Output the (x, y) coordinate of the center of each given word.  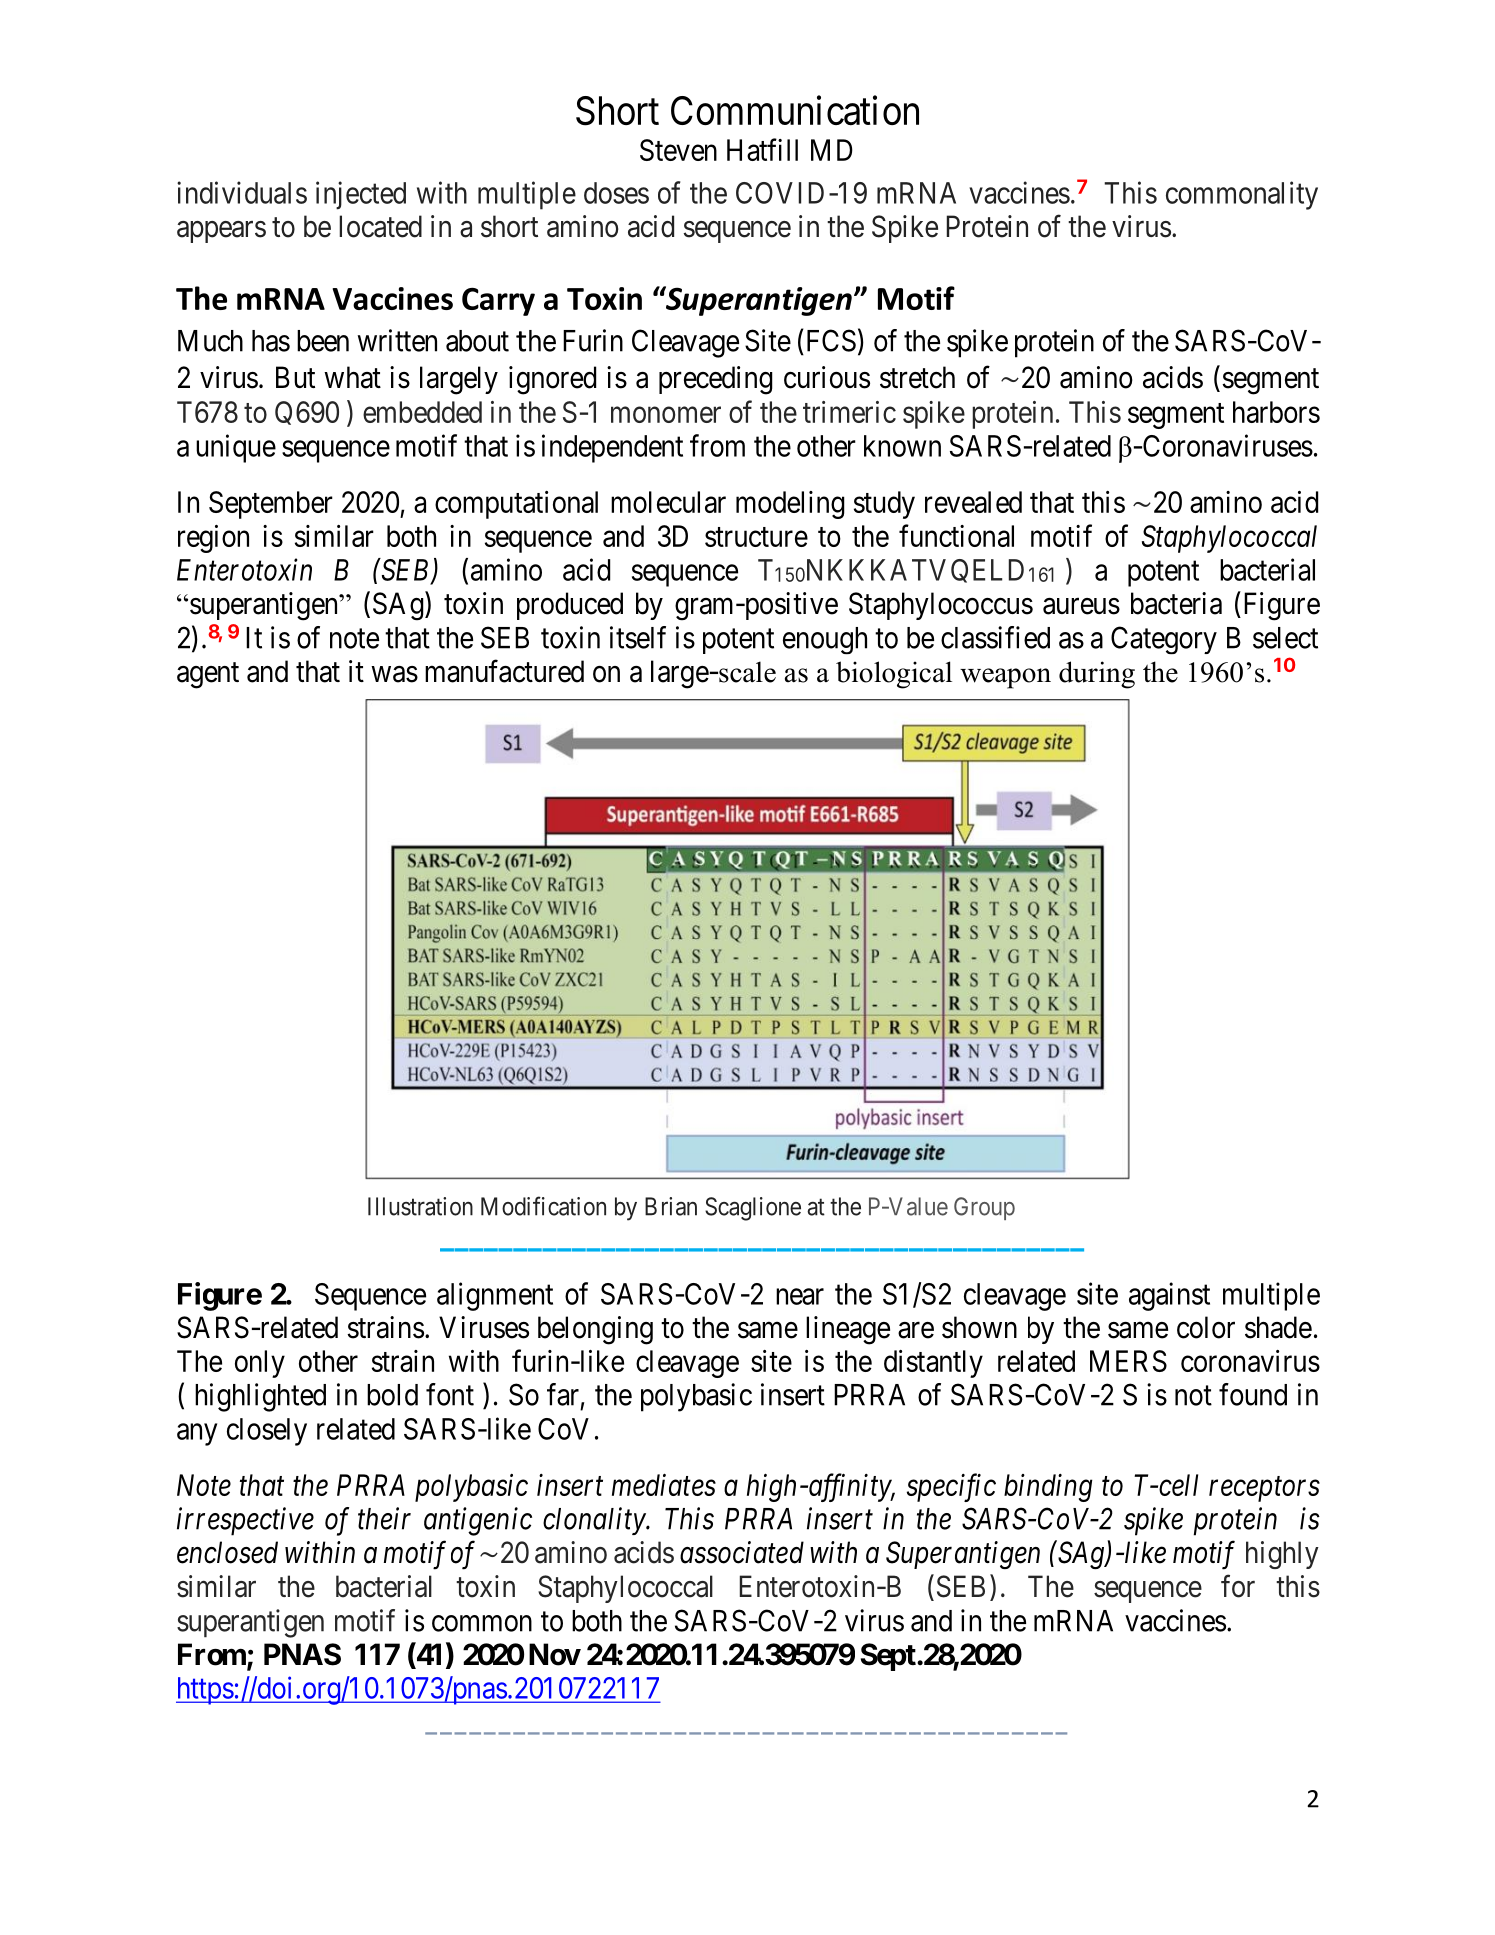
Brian (671, 1206)
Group (984, 1208)
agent (208, 675)
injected (361, 195)
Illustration (420, 1206)
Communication (795, 111)
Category (1164, 640)
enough (825, 640)
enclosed (227, 1552)
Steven (678, 150)
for (1238, 1586)
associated (742, 1552)
